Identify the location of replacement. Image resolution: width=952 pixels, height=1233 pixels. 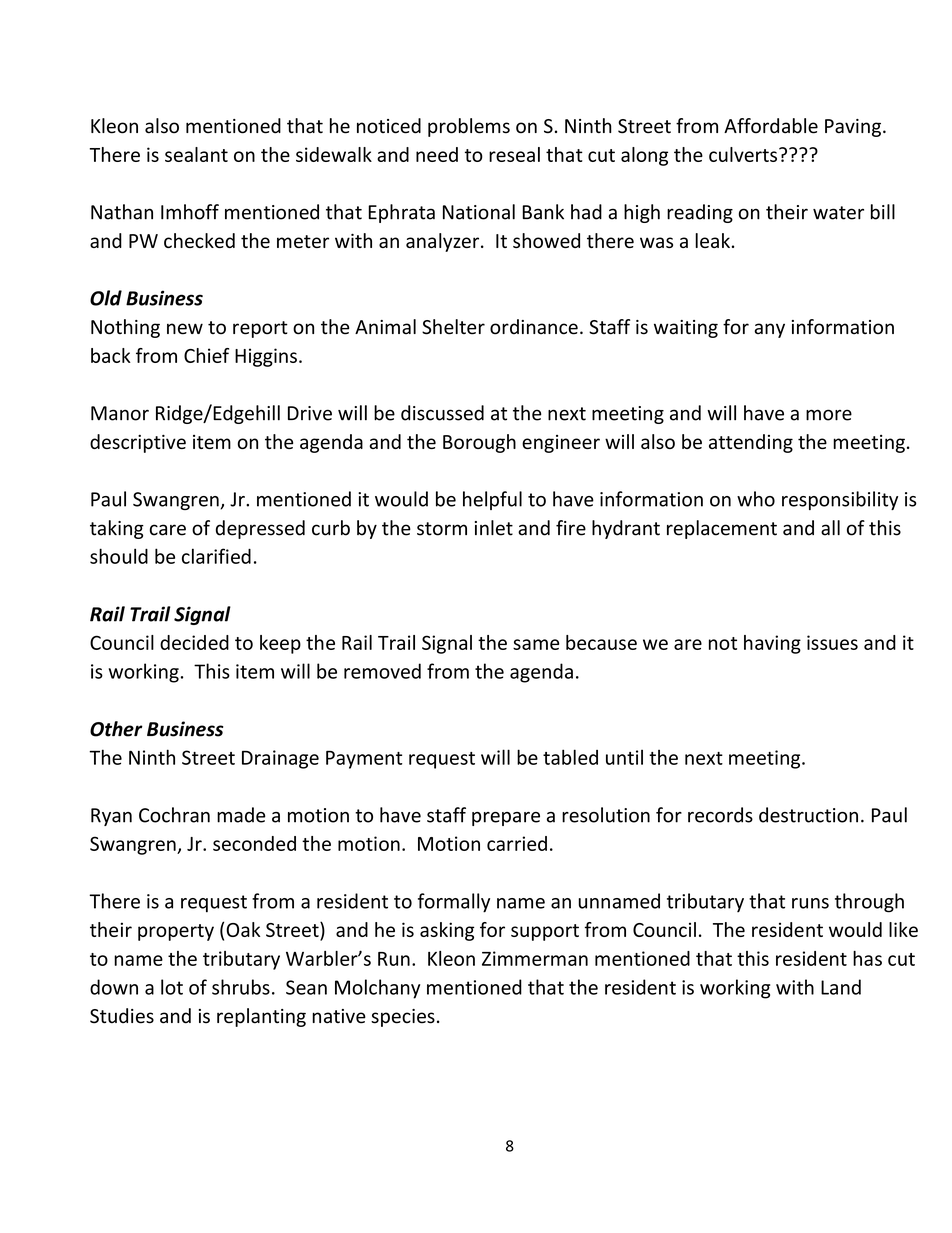
(722, 529).
